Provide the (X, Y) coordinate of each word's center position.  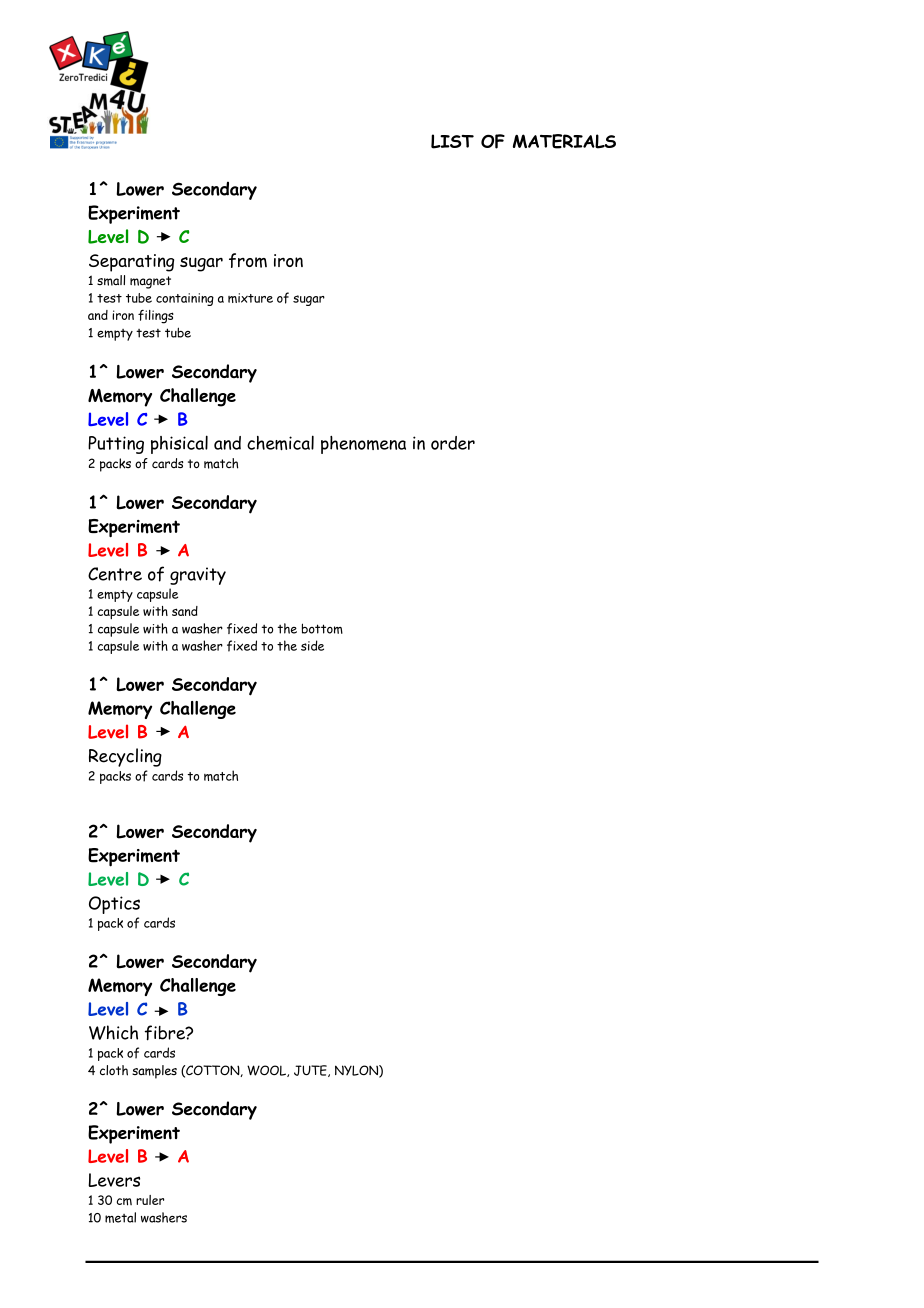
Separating (131, 263)
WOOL (267, 1071)
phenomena (363, 445)
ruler (150, 1200)
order (453, 443)
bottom (322, 628)
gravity (198, 576)
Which (113, 1032)
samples (154, 1072)
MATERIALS (564, 141)
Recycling (125, 757)
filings (156, 317)
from (248, 260)
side (312, 645)
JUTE (311, 1071)
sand (185, 611)
